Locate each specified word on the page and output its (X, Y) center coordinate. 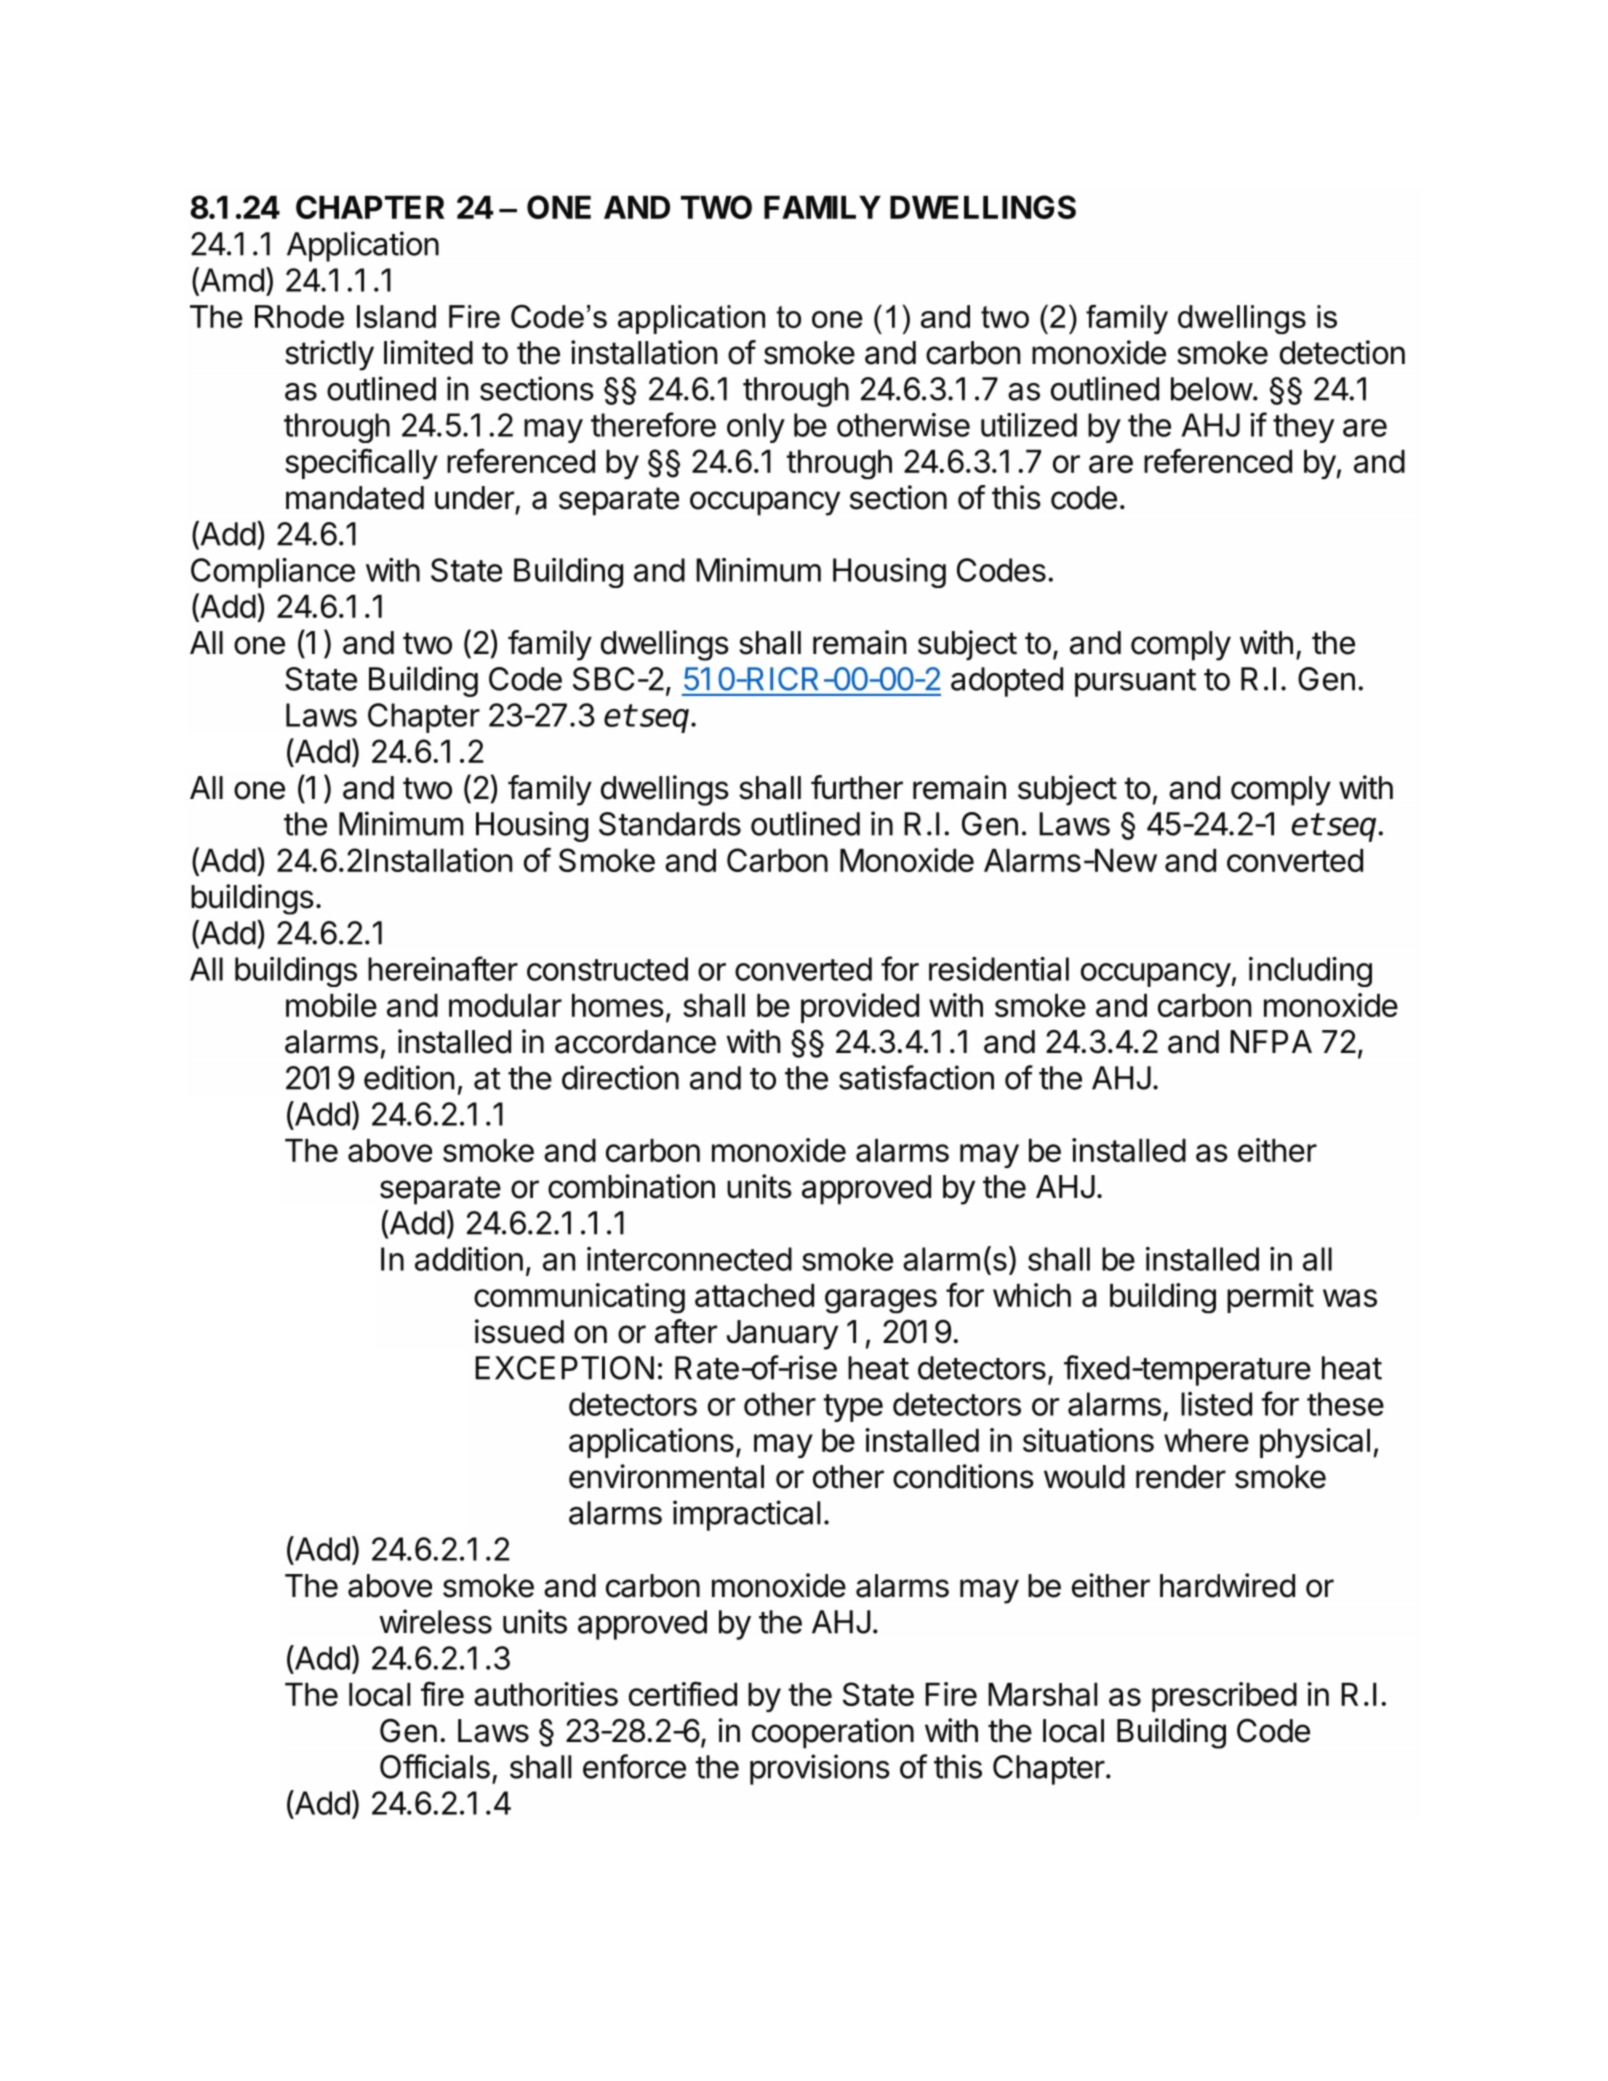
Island (396, 316)
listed (1216, 1404)
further (857, 787)
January (782, 1335)
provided (860, 1008)
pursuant (1135, 683)
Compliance (273, 573)
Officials (435, 1766)
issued (519, 1331)
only (756, 428)
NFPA (1271, 1041)
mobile (331, 1005)
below (1212, 389)
